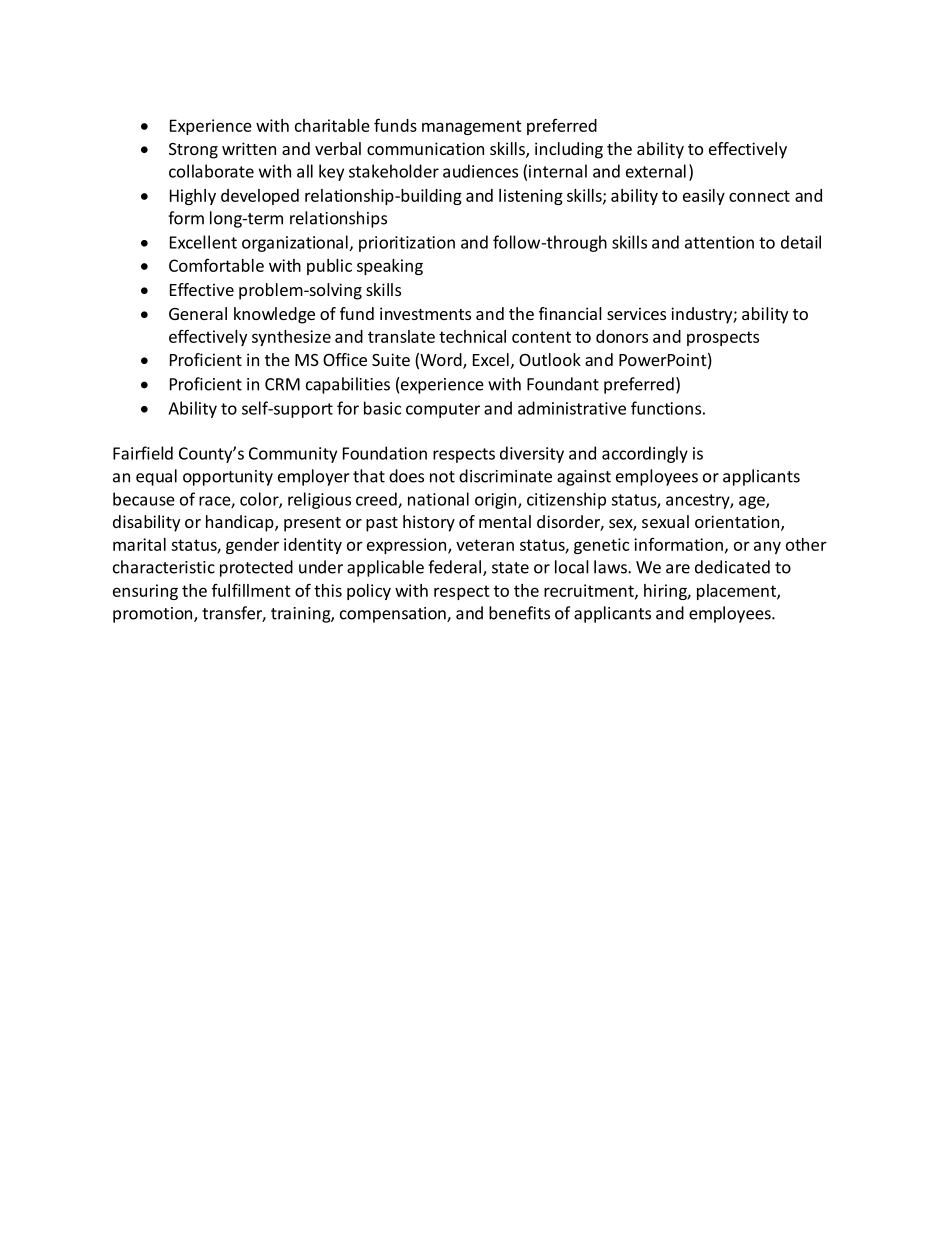  I want to click on benefits, so click(519, 613).
